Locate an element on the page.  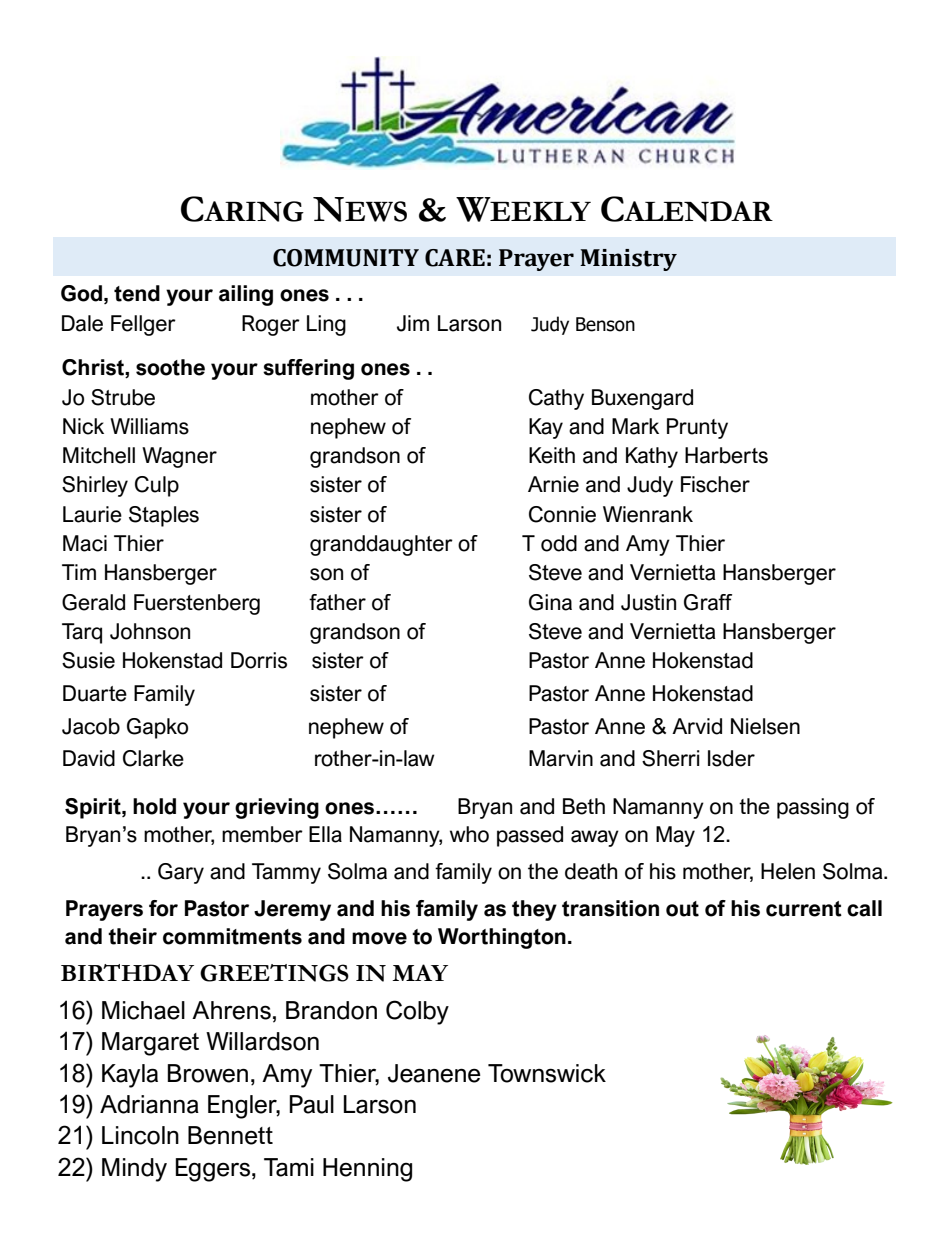
Henning is located at coordinates (367, 1170).
